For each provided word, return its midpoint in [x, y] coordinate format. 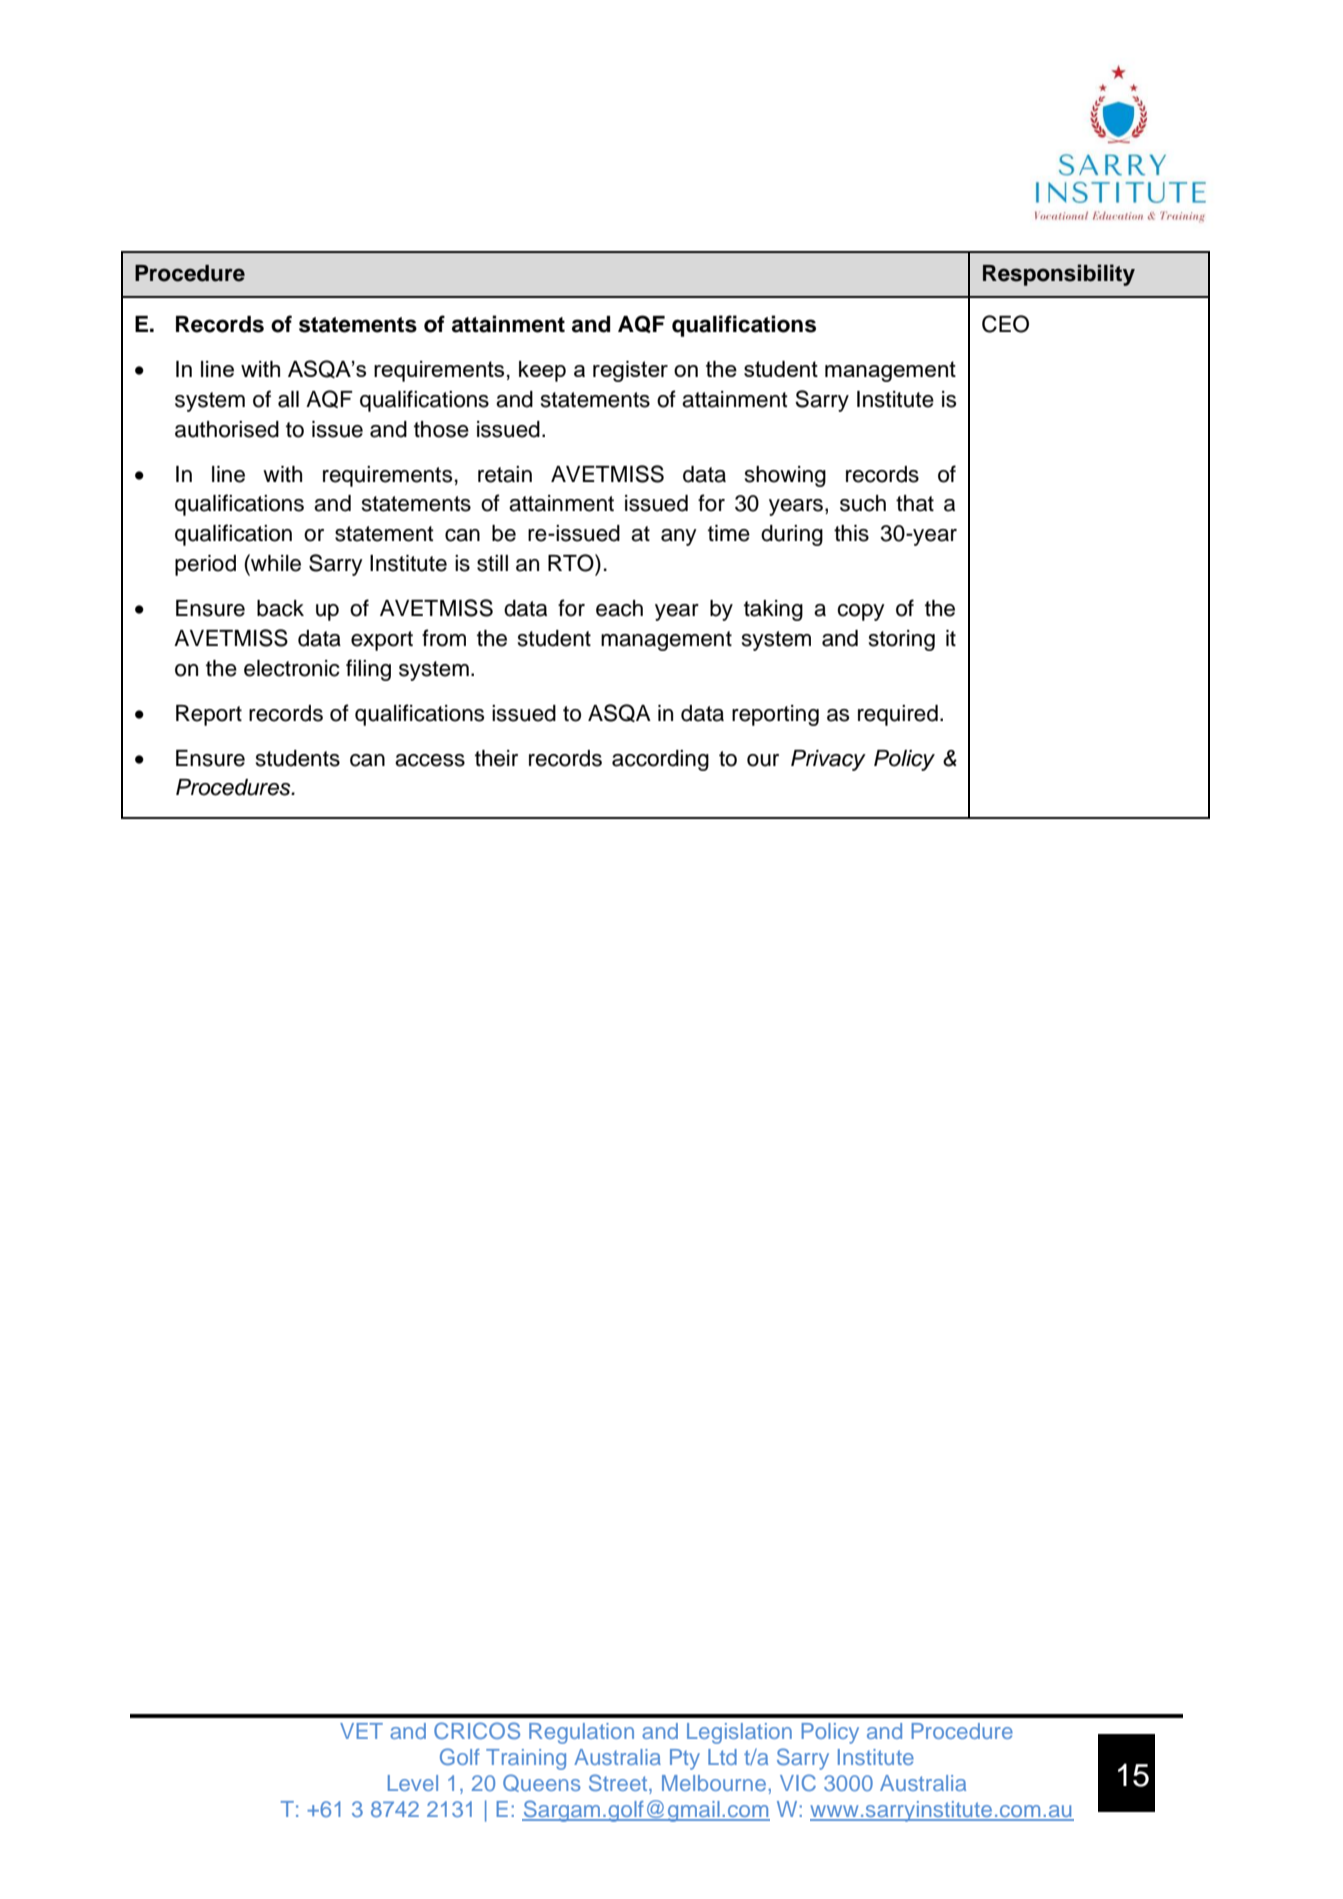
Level [413, 1783]
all [288, 399]
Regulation [581, 1733]
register [630, 371]
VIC [798, 1782]
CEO [1005, 324]
